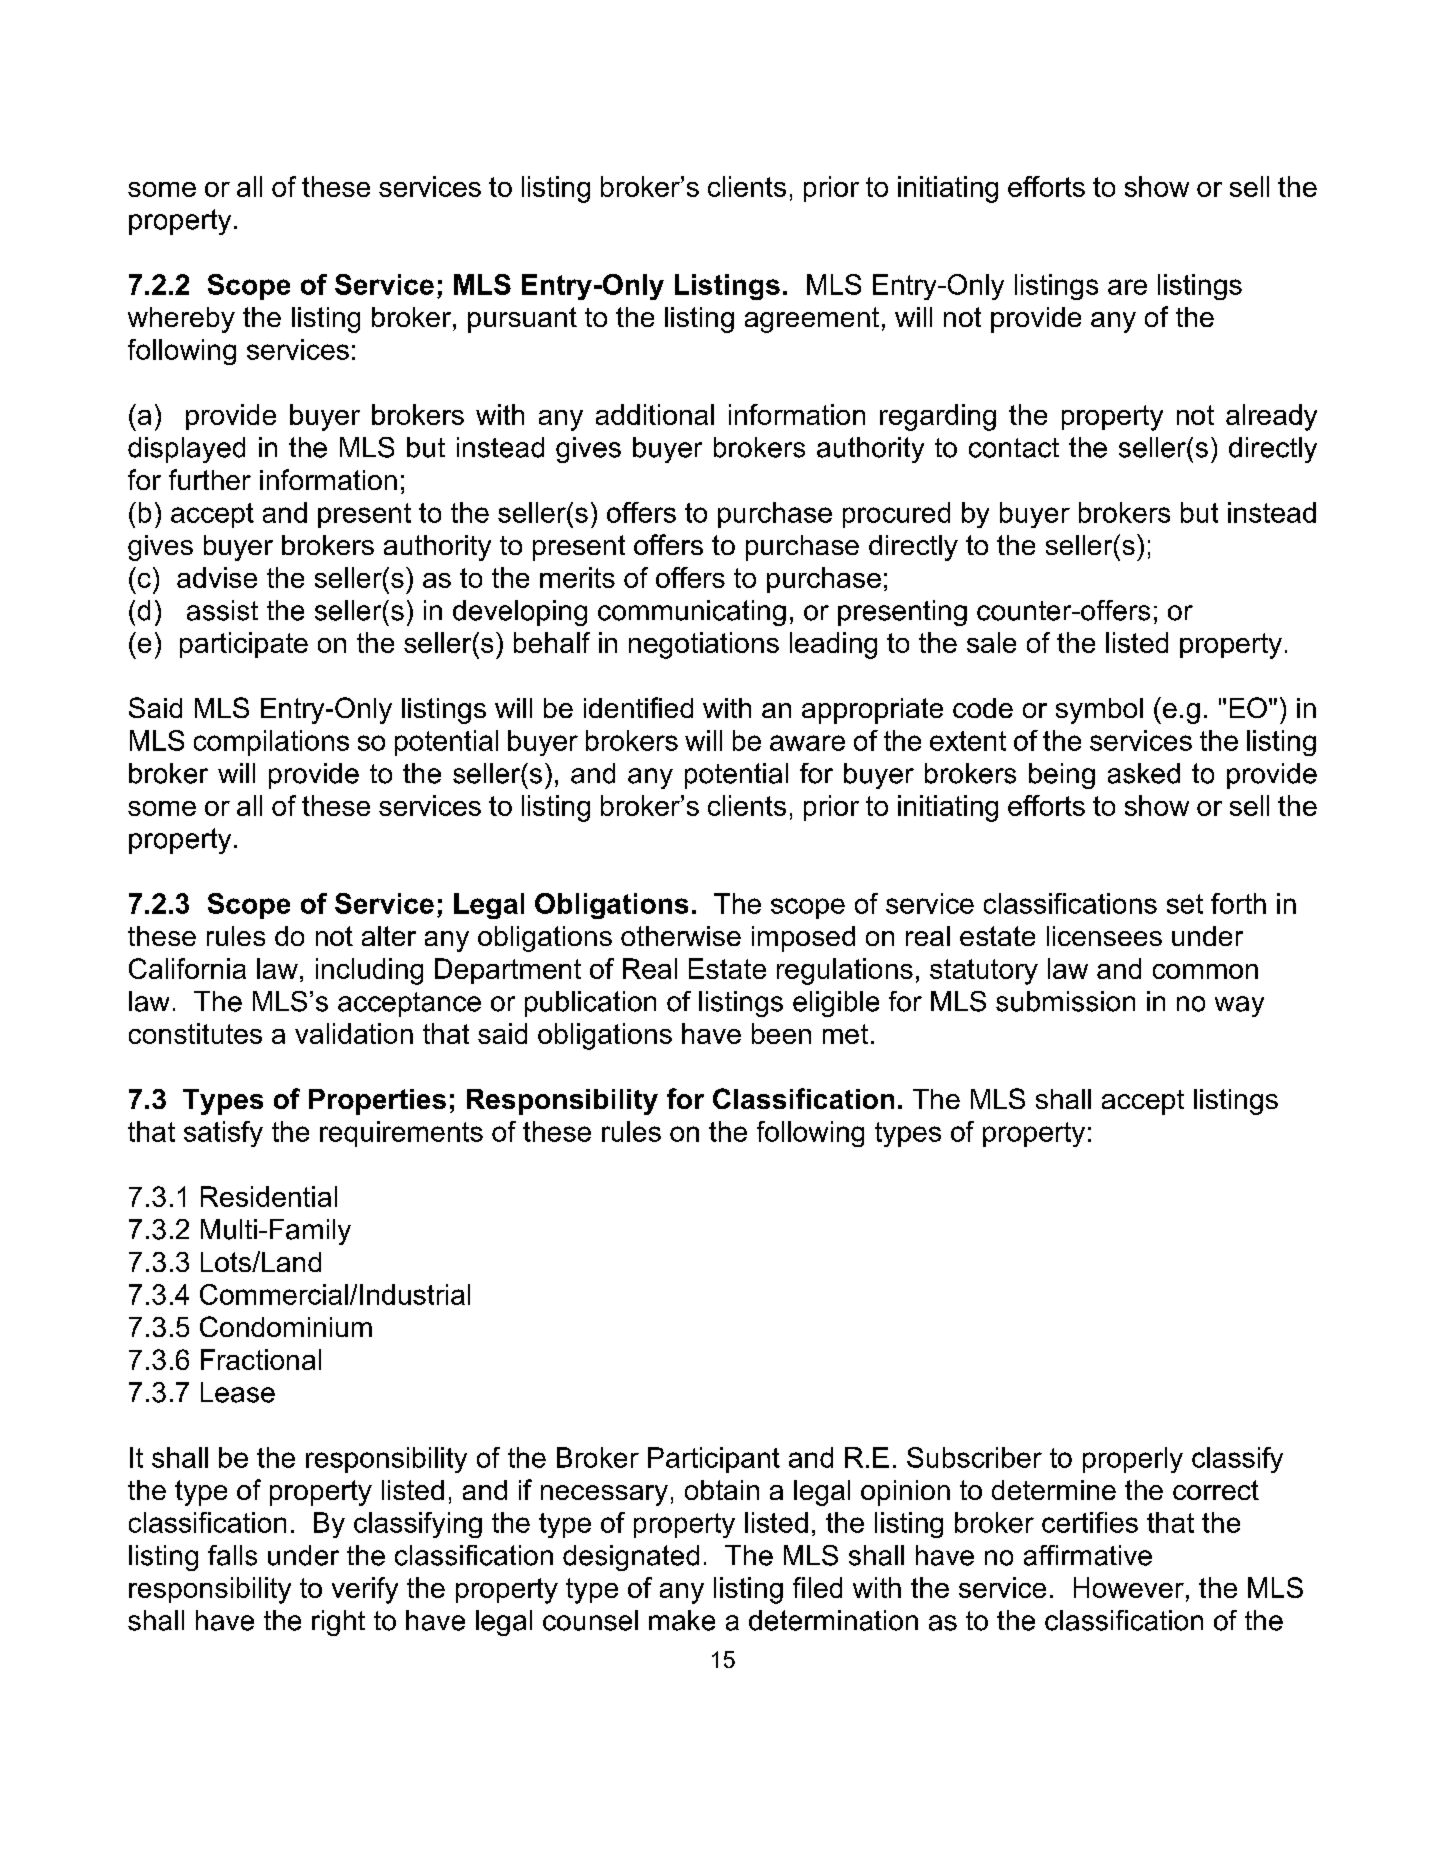  Describe the element at coordinates (271, 743) in the image. I see `compilations` at that location.
